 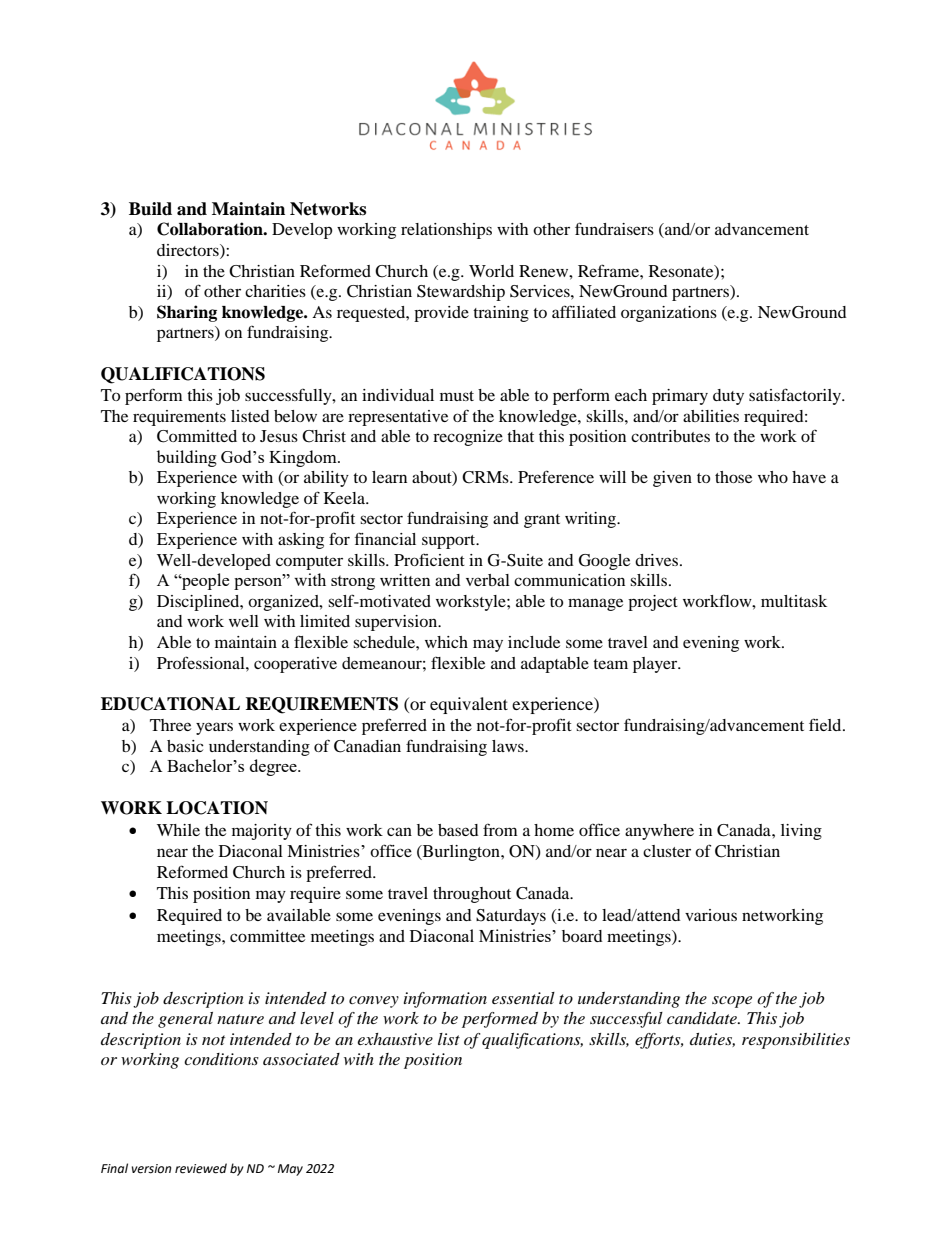 I want to click on exhaustive, so click(x=395, y=1039).
